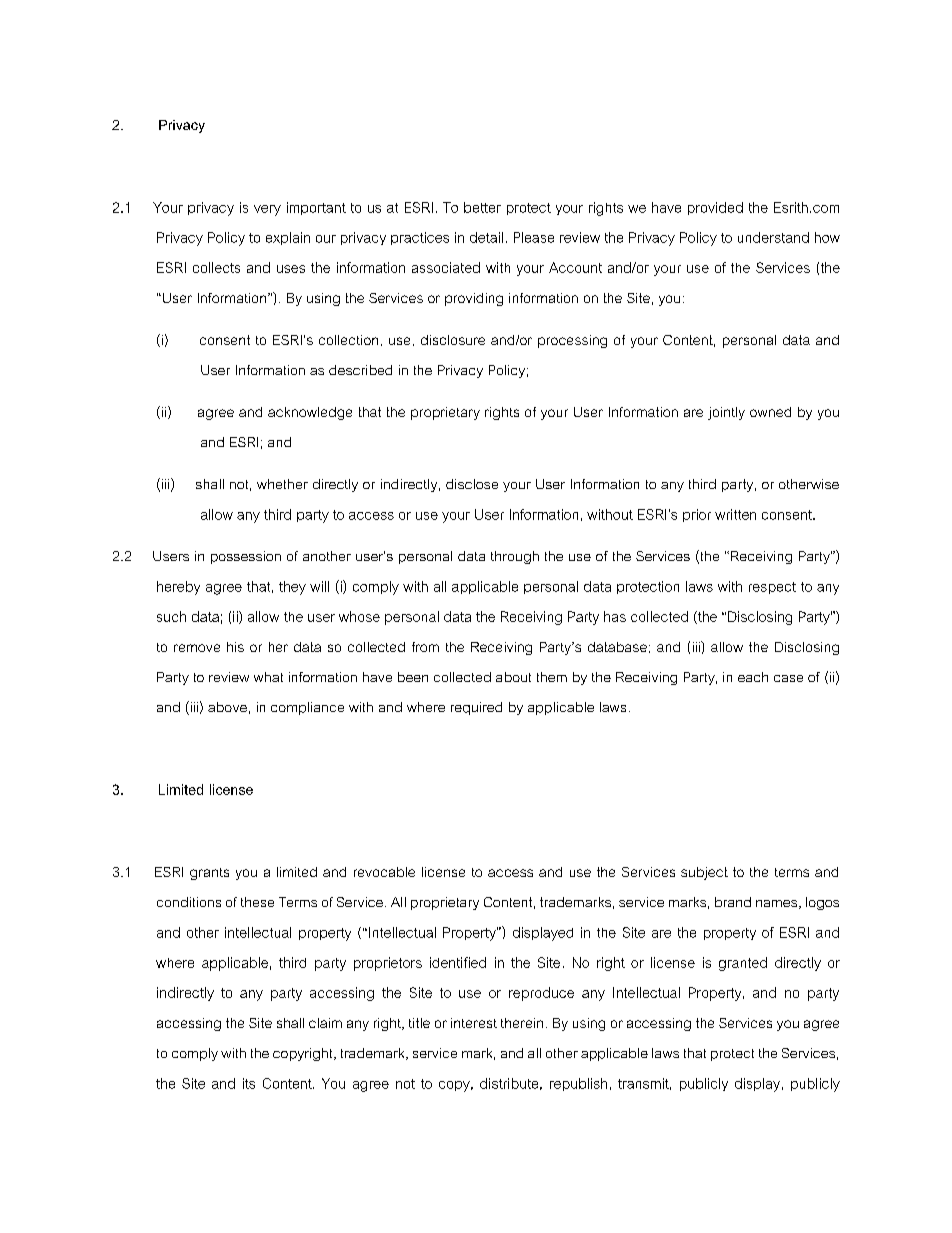 This page has width=952, height=1233. Describe the element at coordinates (486, 237) in the page. I see `detail` at that location.
